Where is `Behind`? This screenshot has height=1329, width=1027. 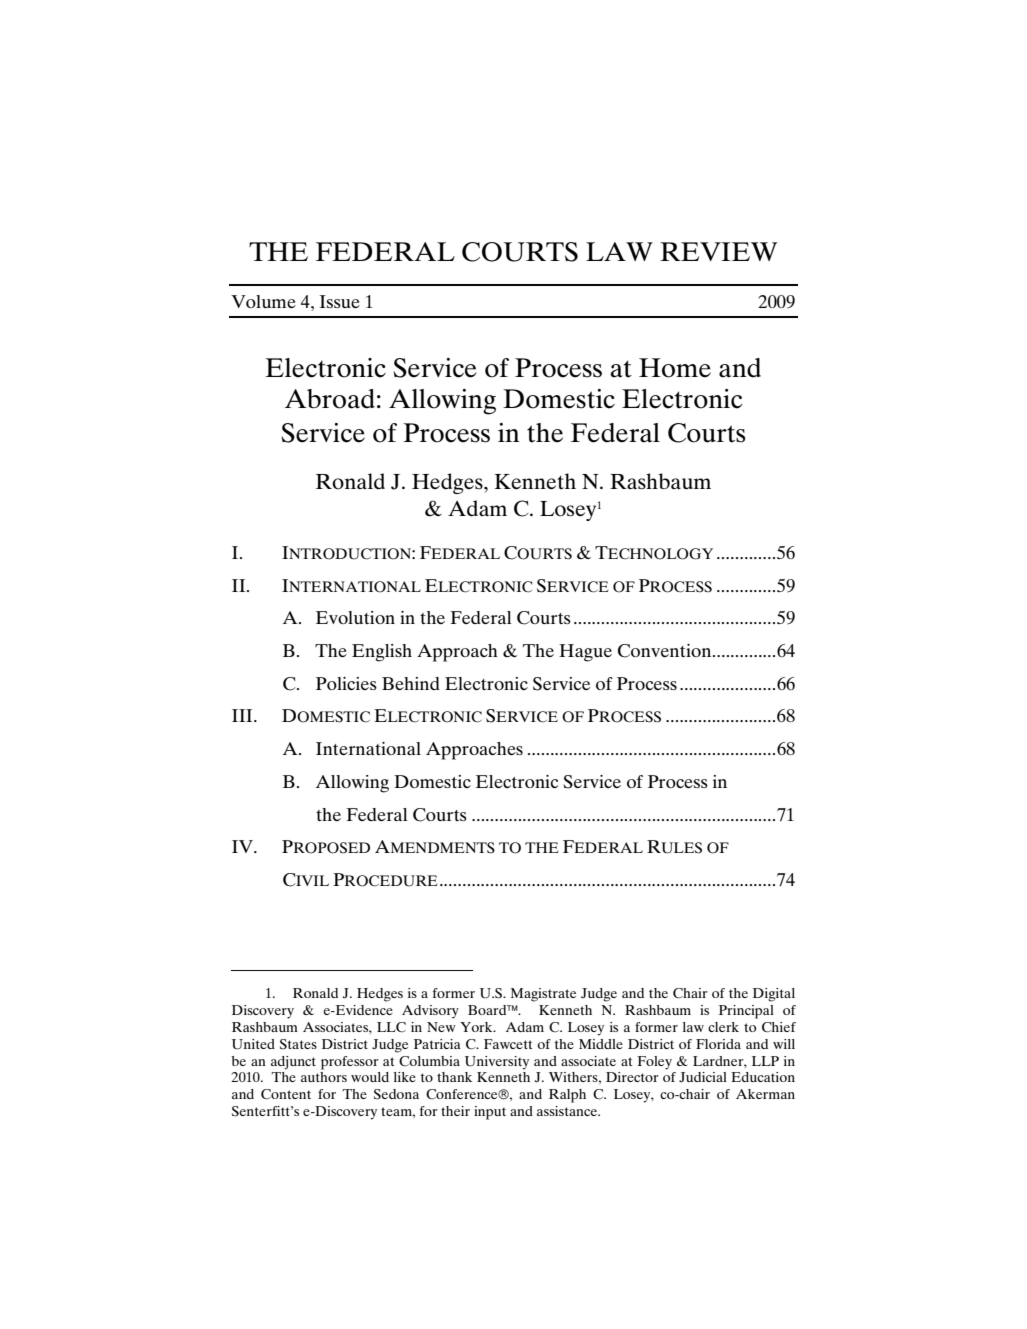
Behind is located at coordinates (411, 683).
